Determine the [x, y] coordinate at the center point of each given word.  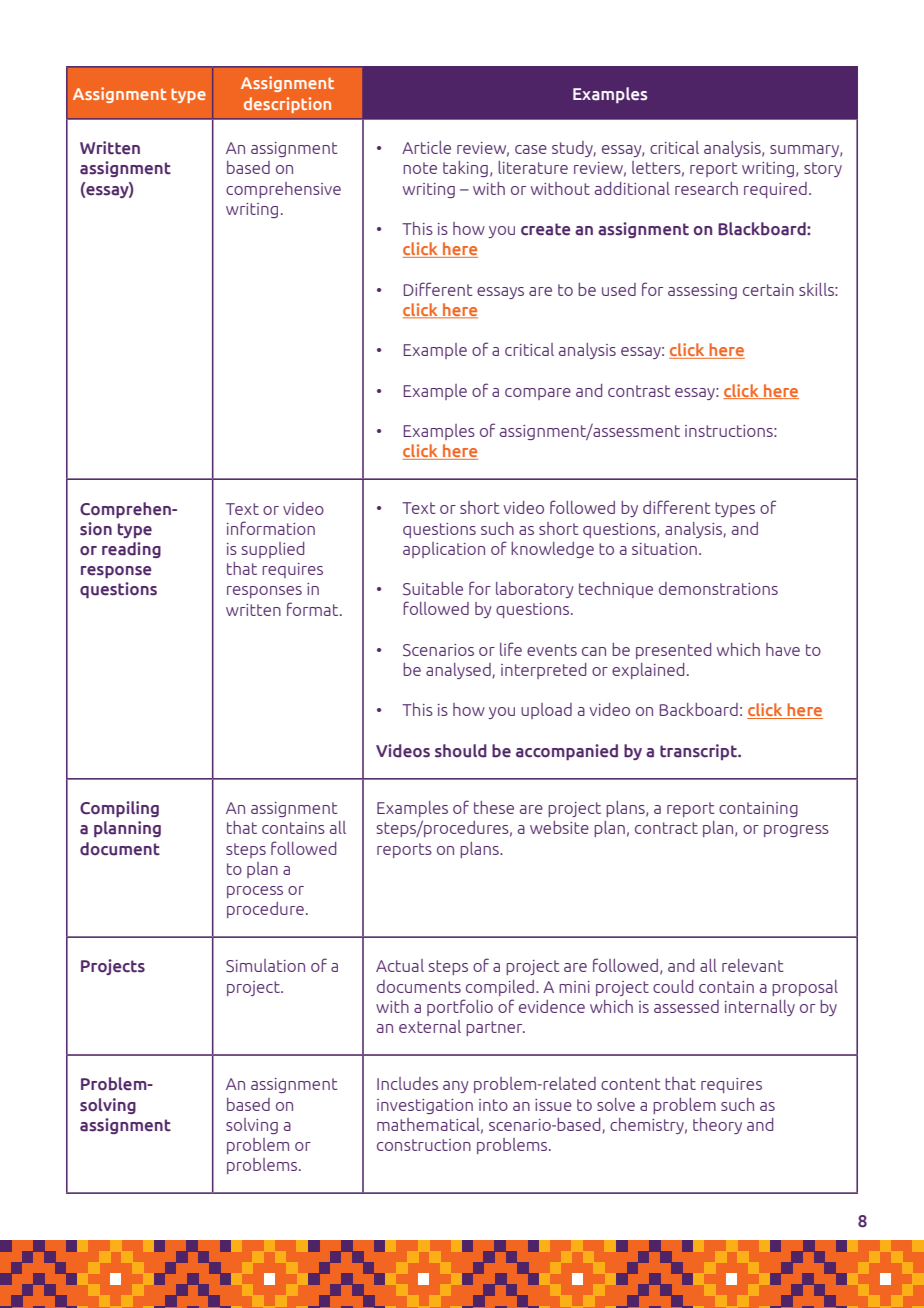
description [287, 105]
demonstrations [718, 588]
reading [131, 550]
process [255, 892]
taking [465, 169]
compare [538, 394]
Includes [407, 1083]
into [493, 1105]
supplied [273, 550]
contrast [639, 391]
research [706, 188]
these [494, 807]
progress [796, 831]
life [511, 649]
